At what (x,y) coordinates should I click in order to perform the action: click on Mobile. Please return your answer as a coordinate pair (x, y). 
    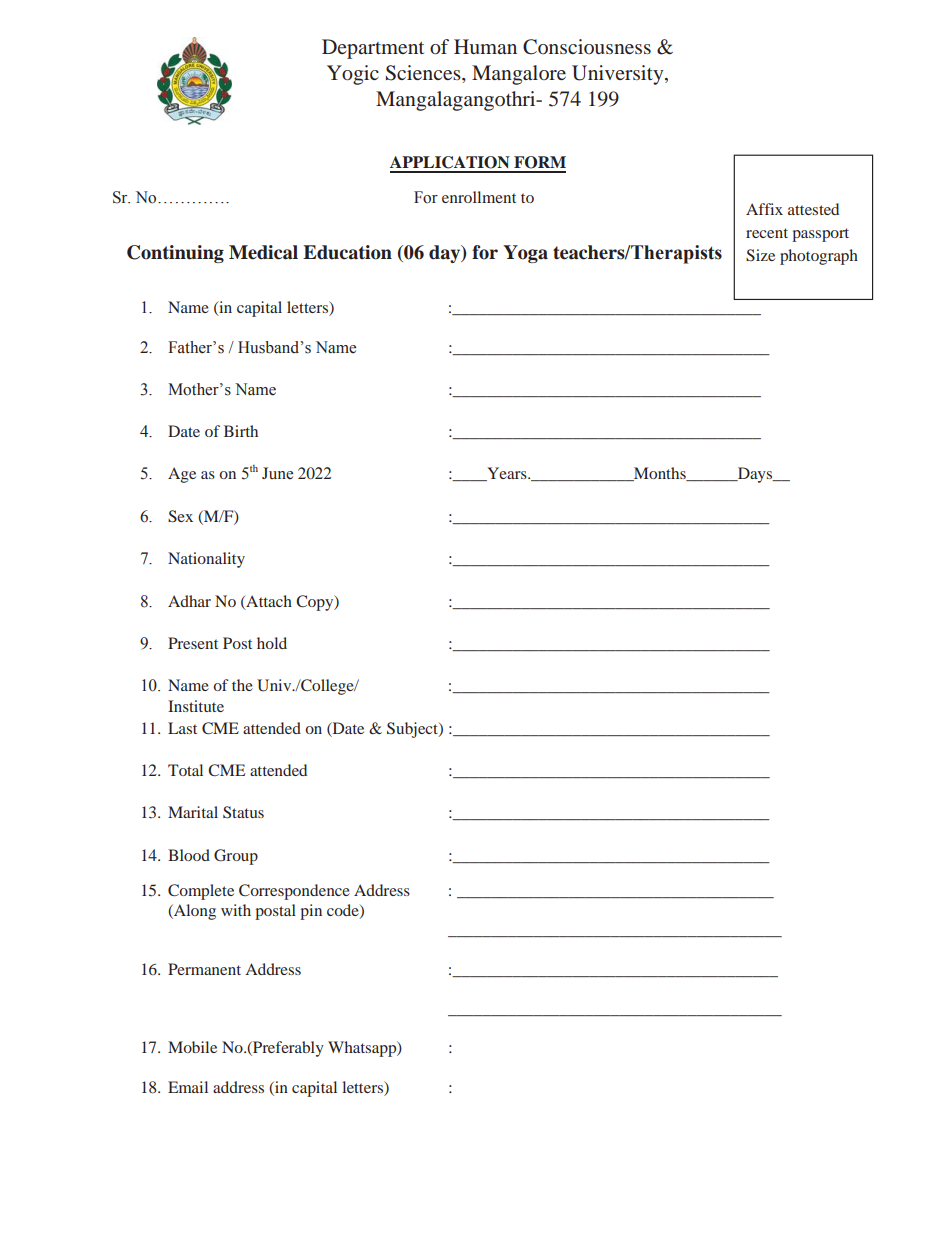
    Looking at the image, I should click on (192, 1047).
